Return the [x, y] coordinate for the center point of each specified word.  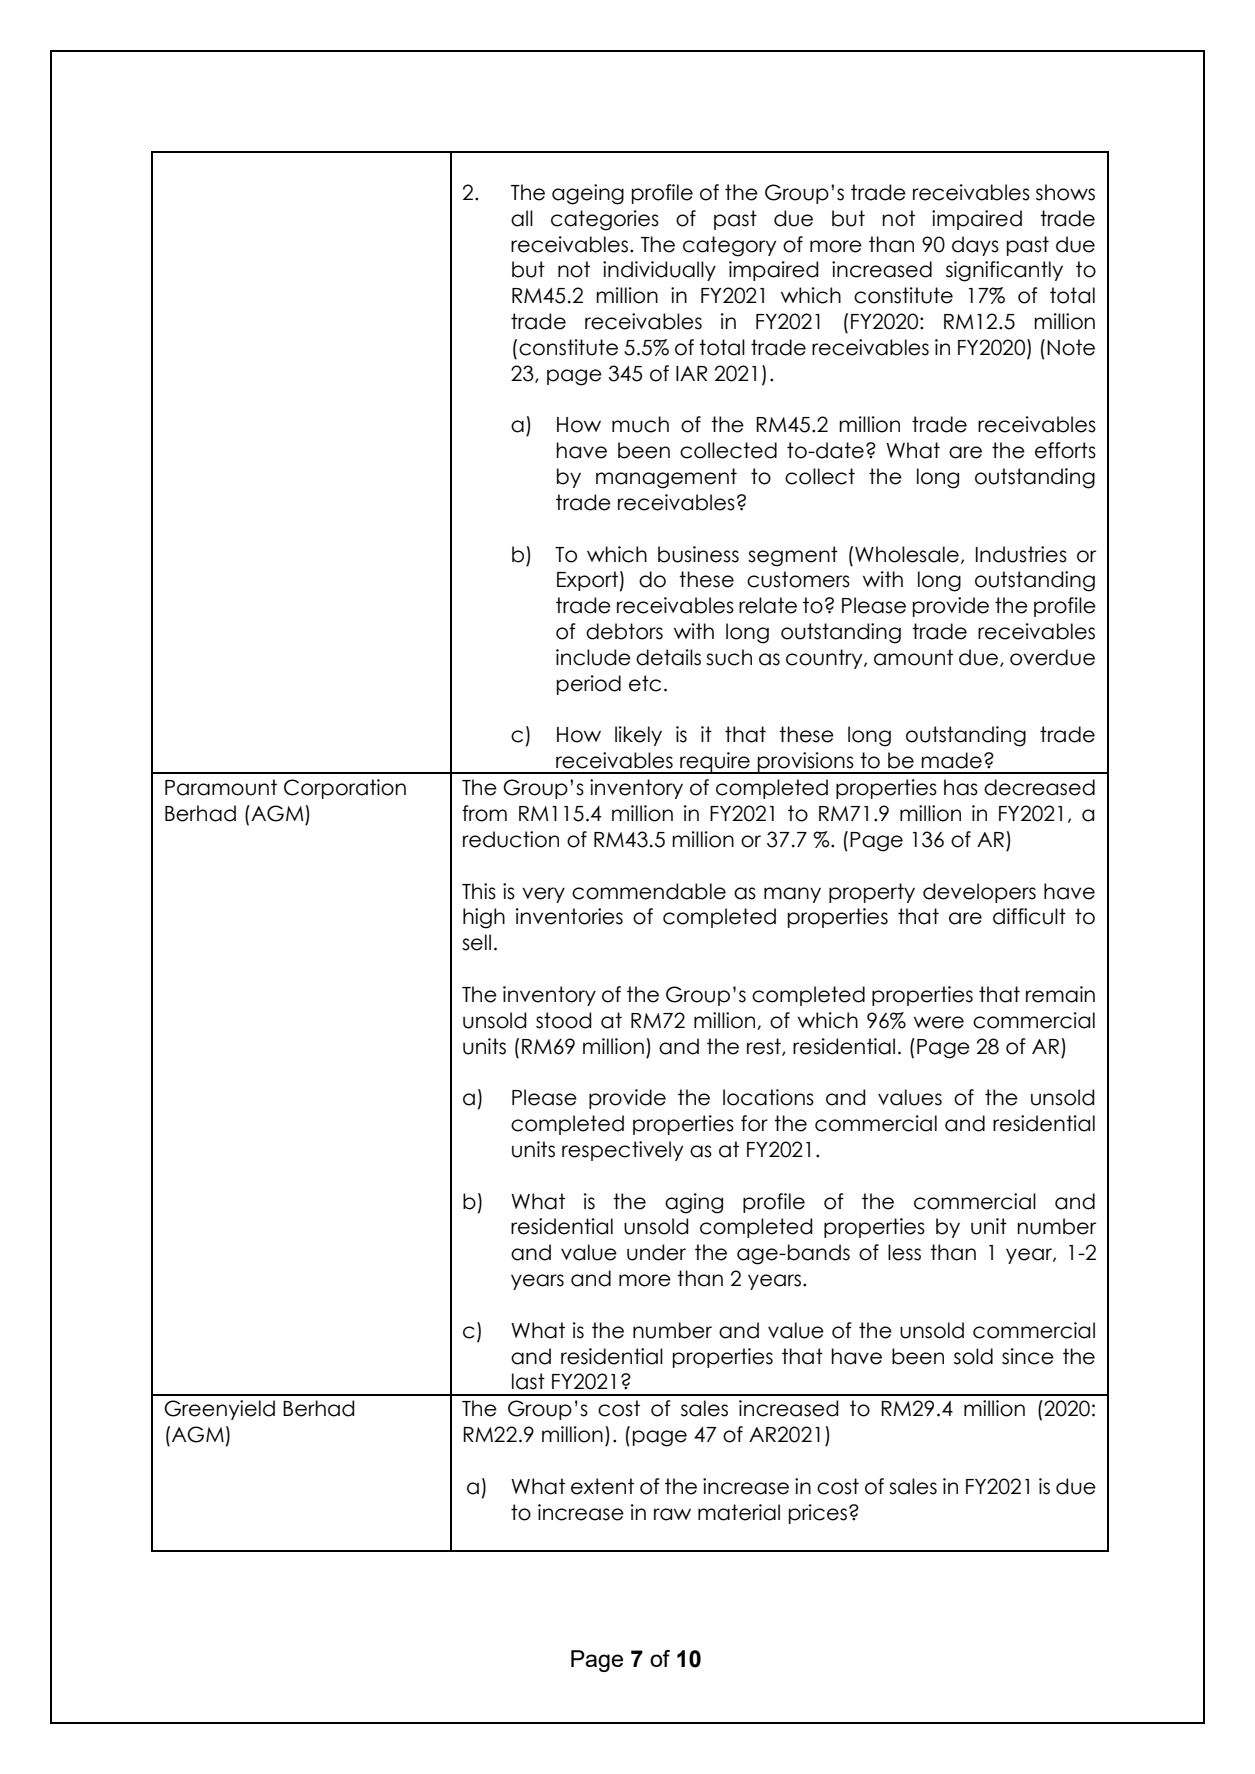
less [904, 1252]
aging [694, 1203]
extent [602, 1486]
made [951, 760]
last [528, 1381]
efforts [1065, 450]
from [484, 813]
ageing [588, 194]
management [666, 478]
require [715, 763]
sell [476, 942]
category [729, 246]
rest [765, 1047]
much [640, 424]
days [975, 246]
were [939, 1022]
